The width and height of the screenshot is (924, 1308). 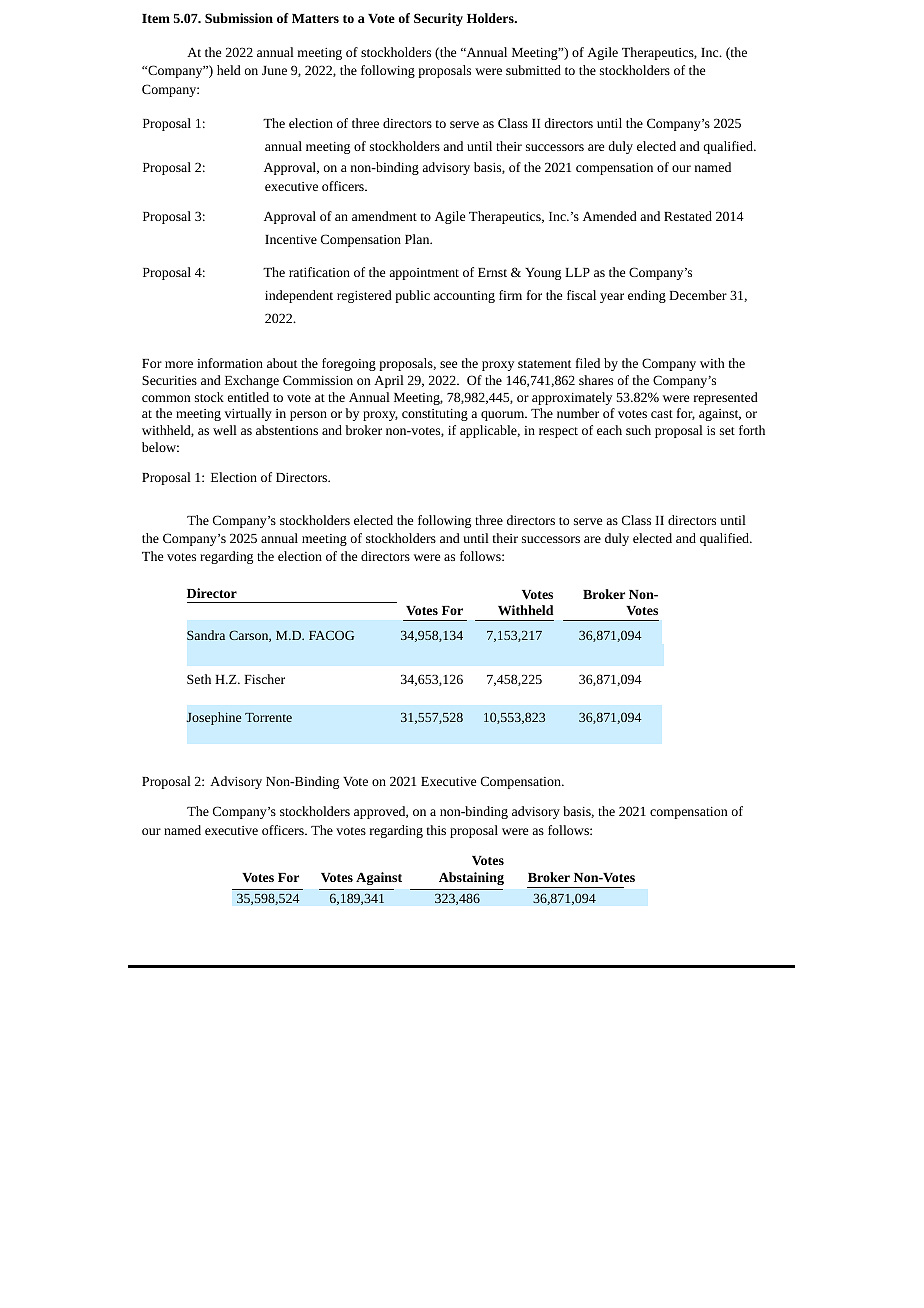 What do you see at coordinates (471, 878) in the screenshot?
I see `Abstaining` at bounding box center [471, 878].
